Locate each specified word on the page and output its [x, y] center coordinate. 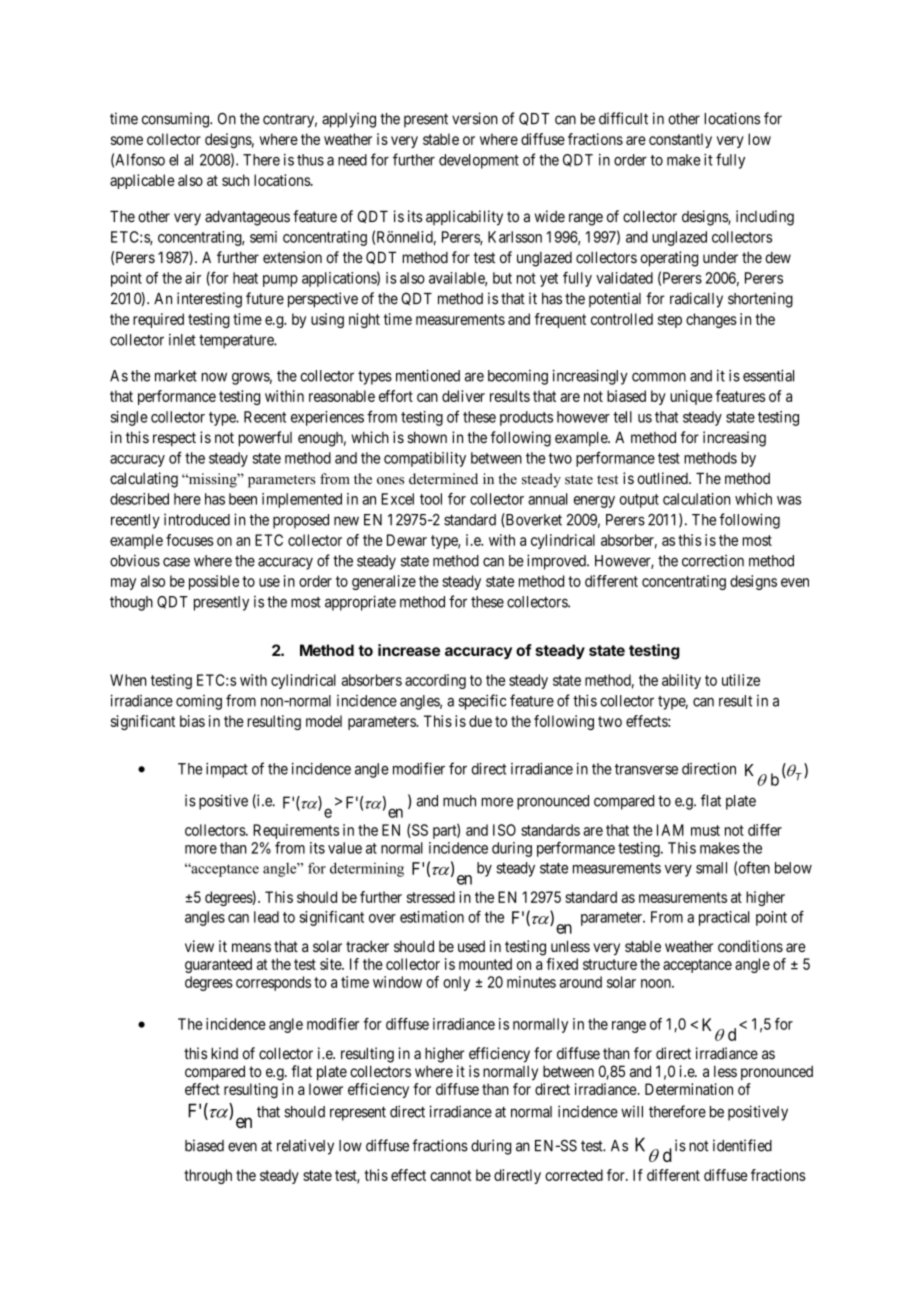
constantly [680, 140]
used [471, 946]
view [199, 946]
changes [711, 320]
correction [713, 560]
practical [724, 918]
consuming [176, 120]
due [480, 721]
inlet [182, 340]
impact [227, 770]
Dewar [407, 540]
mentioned [428, 375]
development [479, 161]
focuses [190, 540]
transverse [646, 769]
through [208, 1176]
